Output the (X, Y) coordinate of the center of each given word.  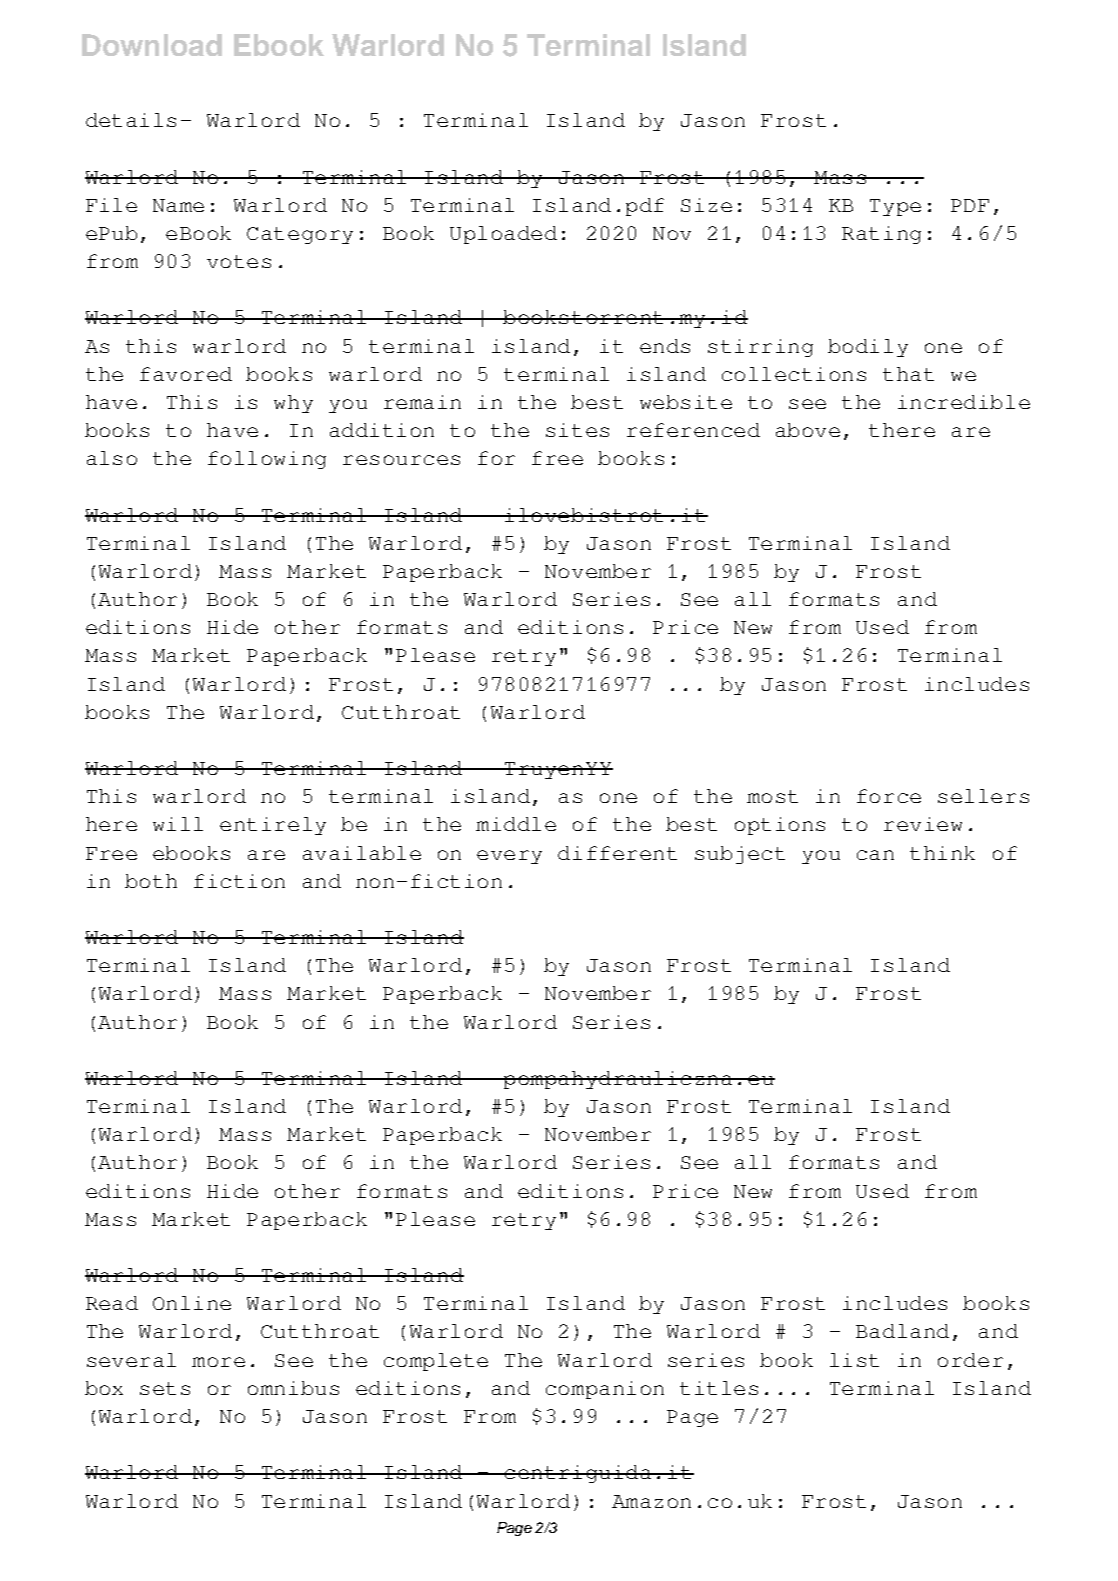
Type (895, 207)
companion (605, 1390)
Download (152, 45)
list (854, 1360)
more (218, 1362)
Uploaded (503, 235)
